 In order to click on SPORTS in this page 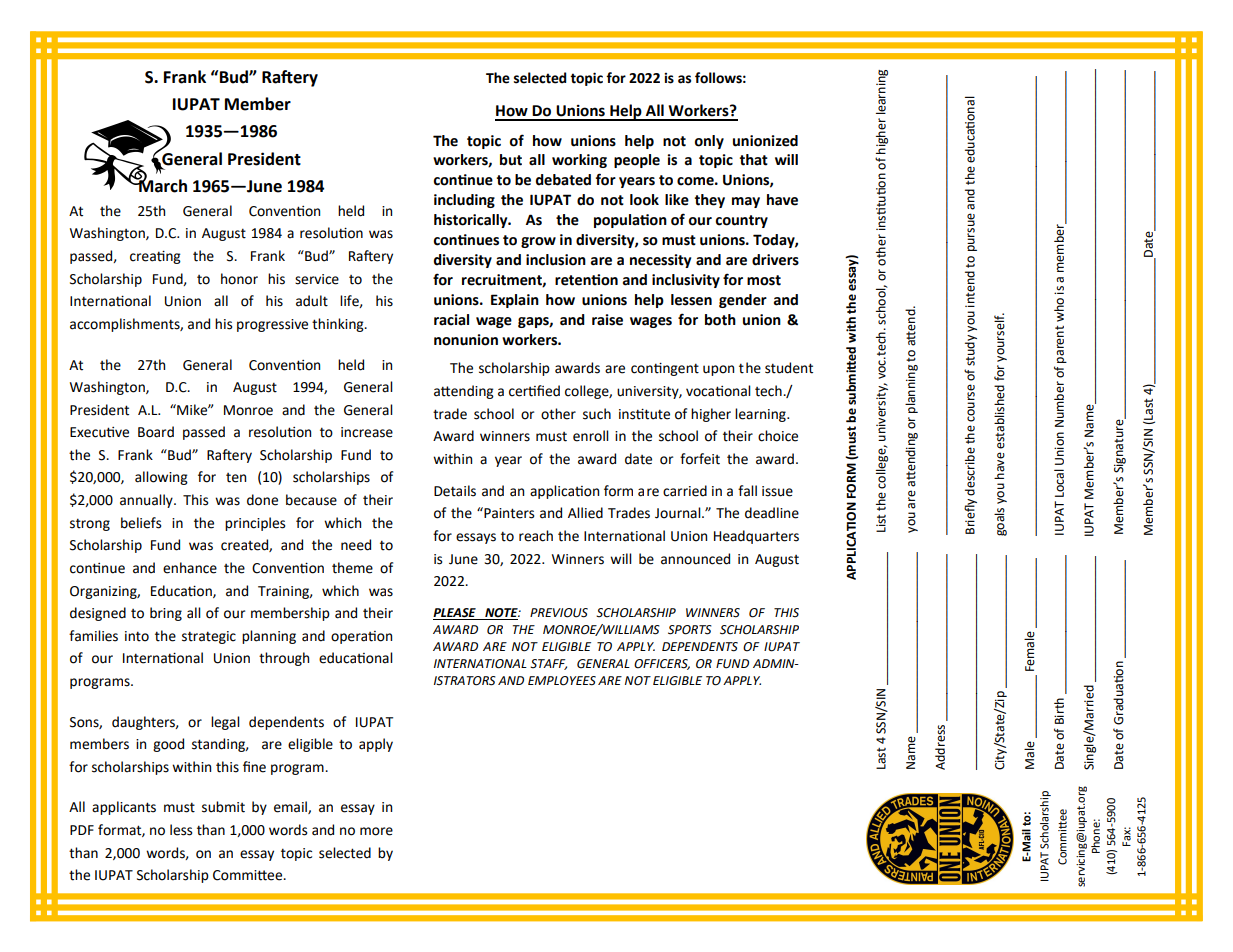, I will do `click(690, 630)`.
